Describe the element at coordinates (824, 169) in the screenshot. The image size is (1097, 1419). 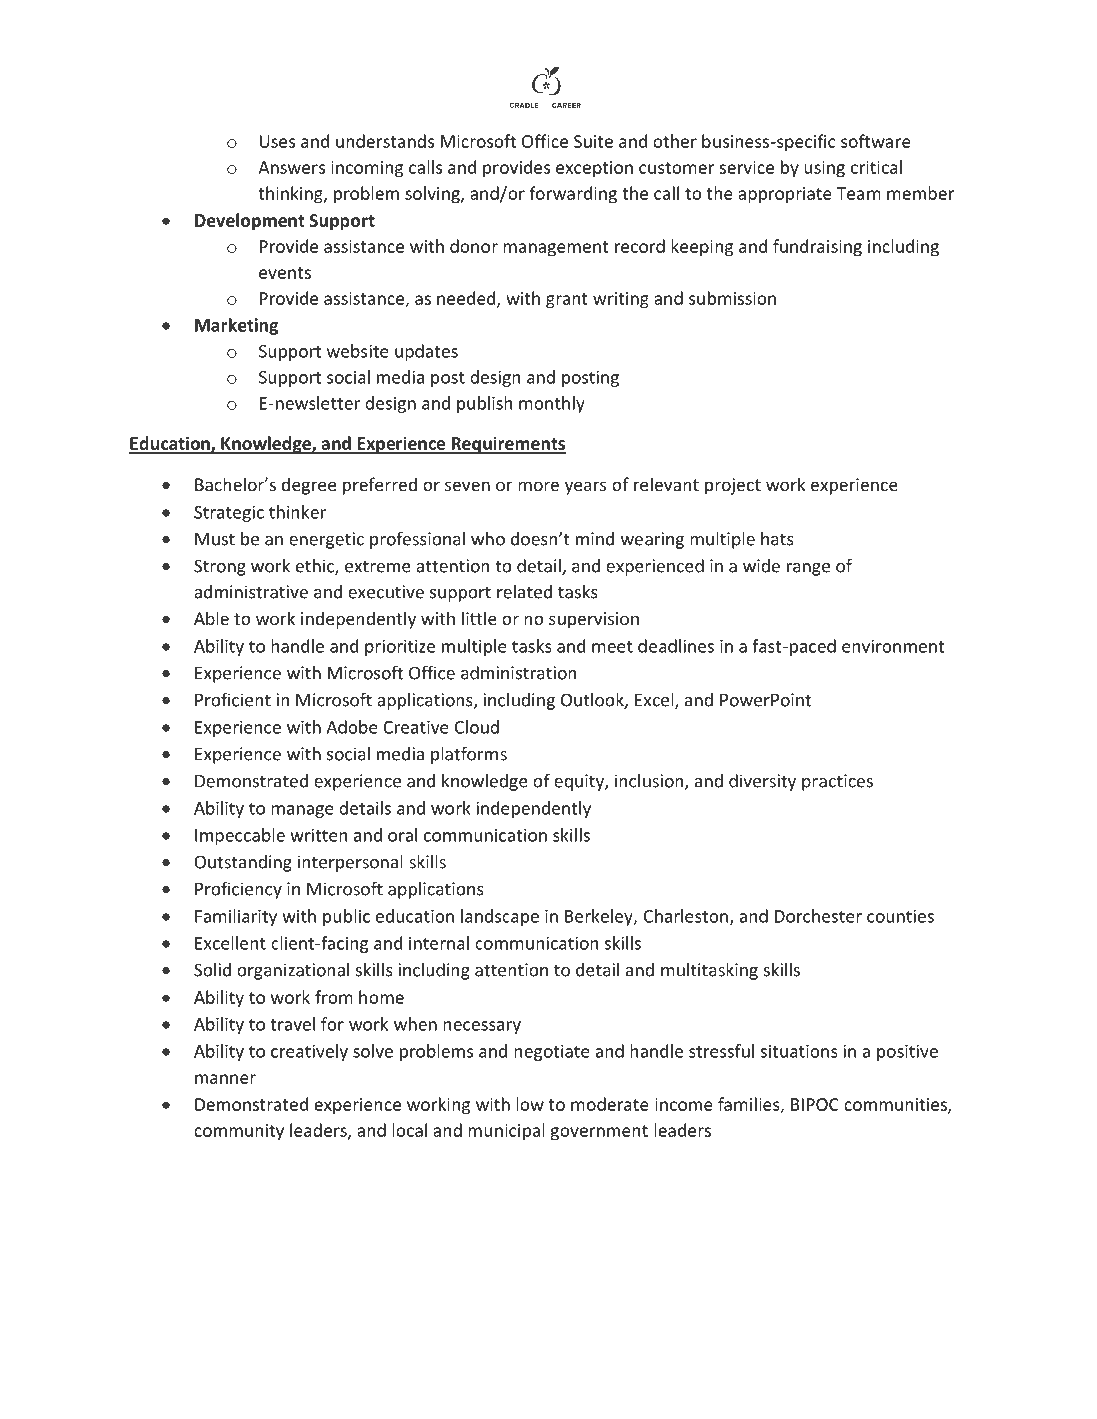
I see `using` at that location.
